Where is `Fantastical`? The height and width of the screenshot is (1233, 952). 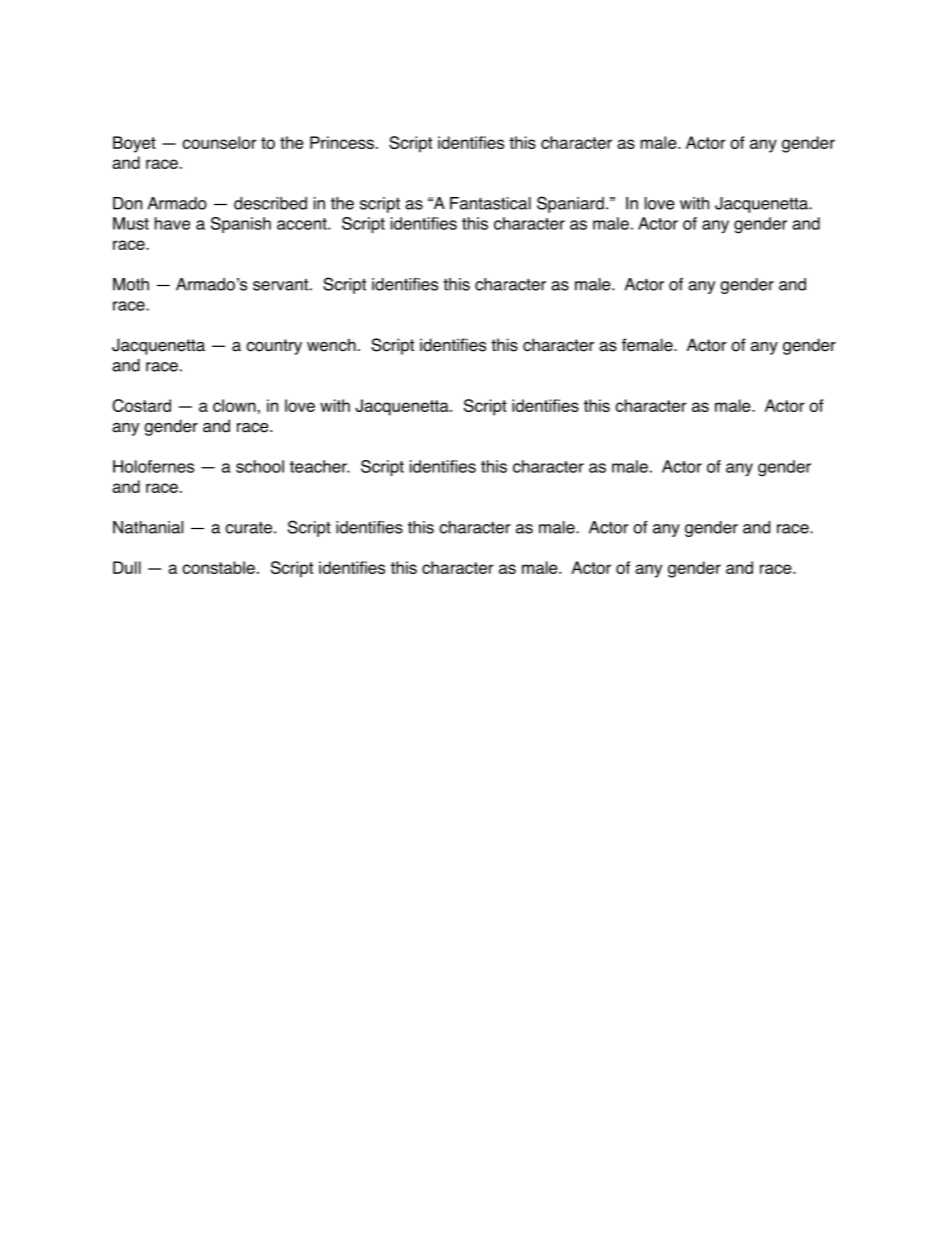 Fantastical is located at coordinates (490, 203).
